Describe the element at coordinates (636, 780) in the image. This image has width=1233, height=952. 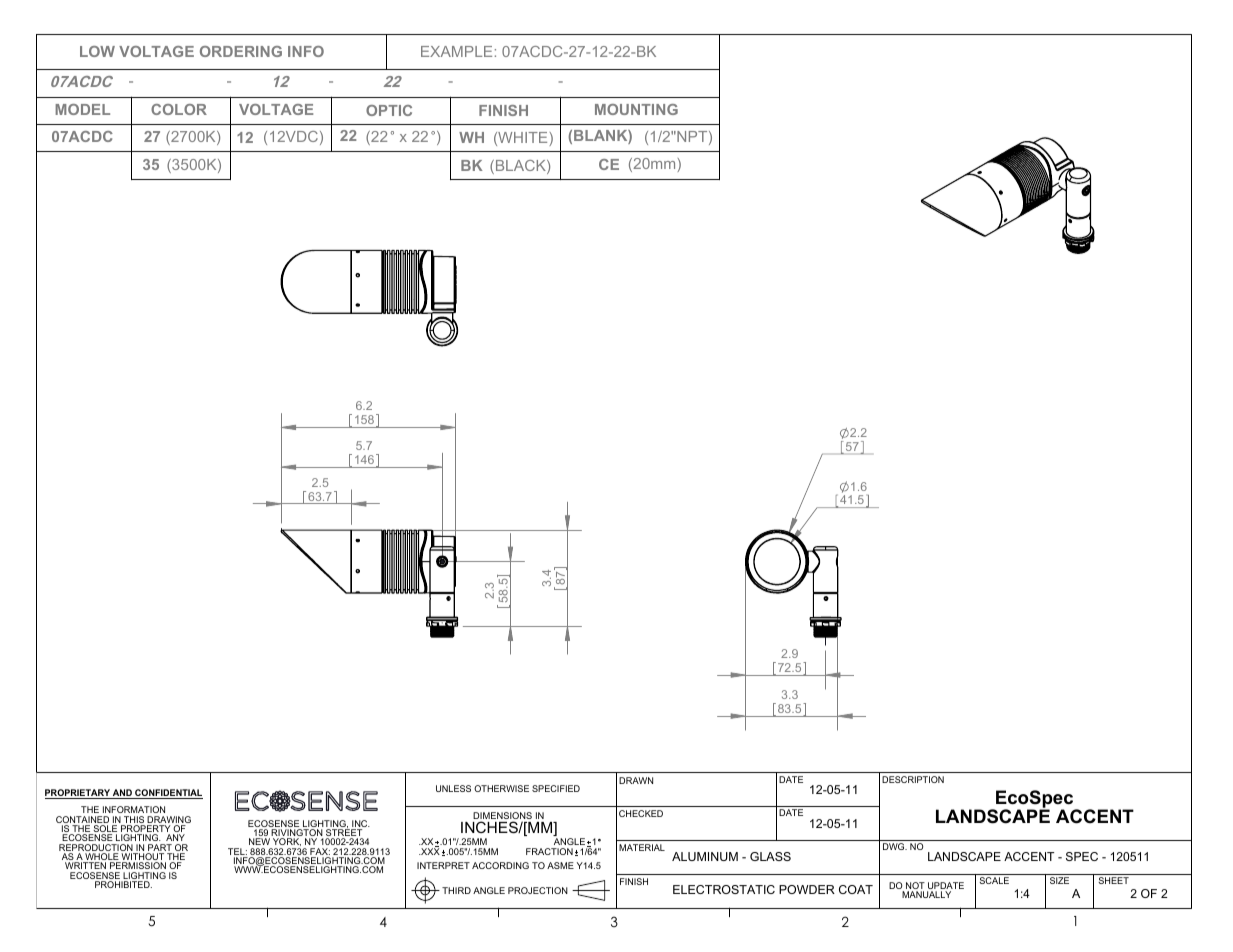
I see `DRAWN` at that location.
